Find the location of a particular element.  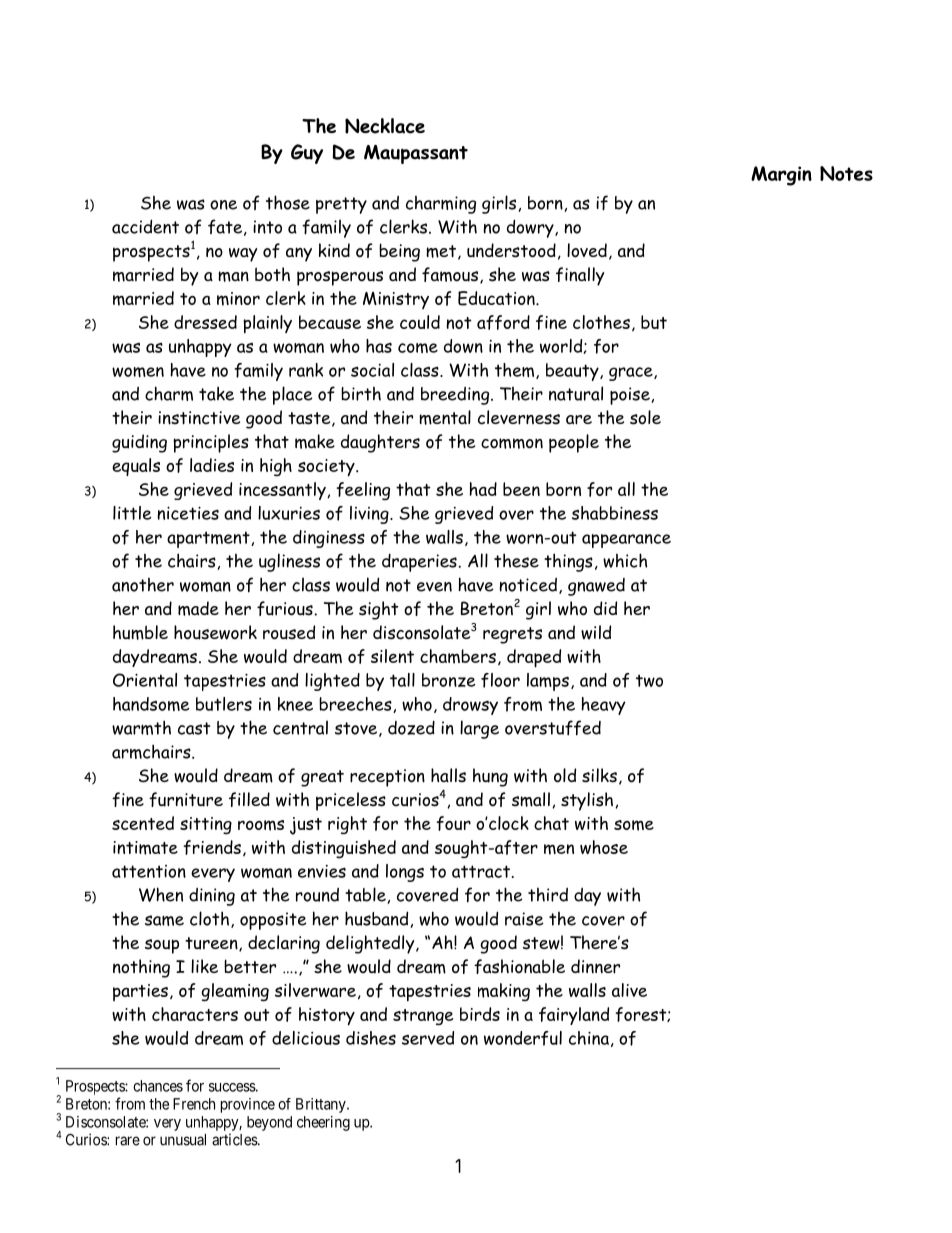

silks is located at coordinates (599, 775).
